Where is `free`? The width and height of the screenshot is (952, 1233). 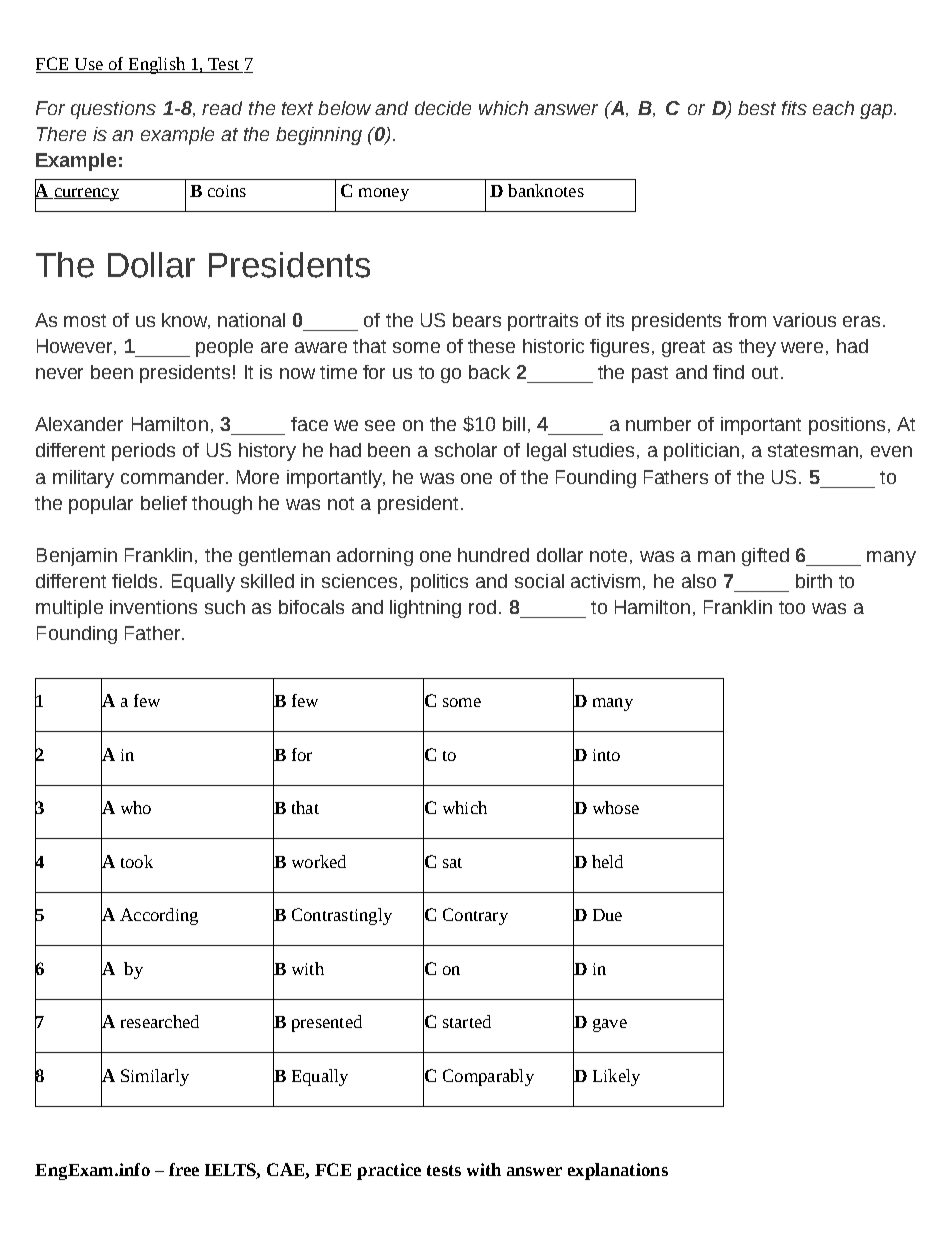
free is located at coordinates (184, 1169).
